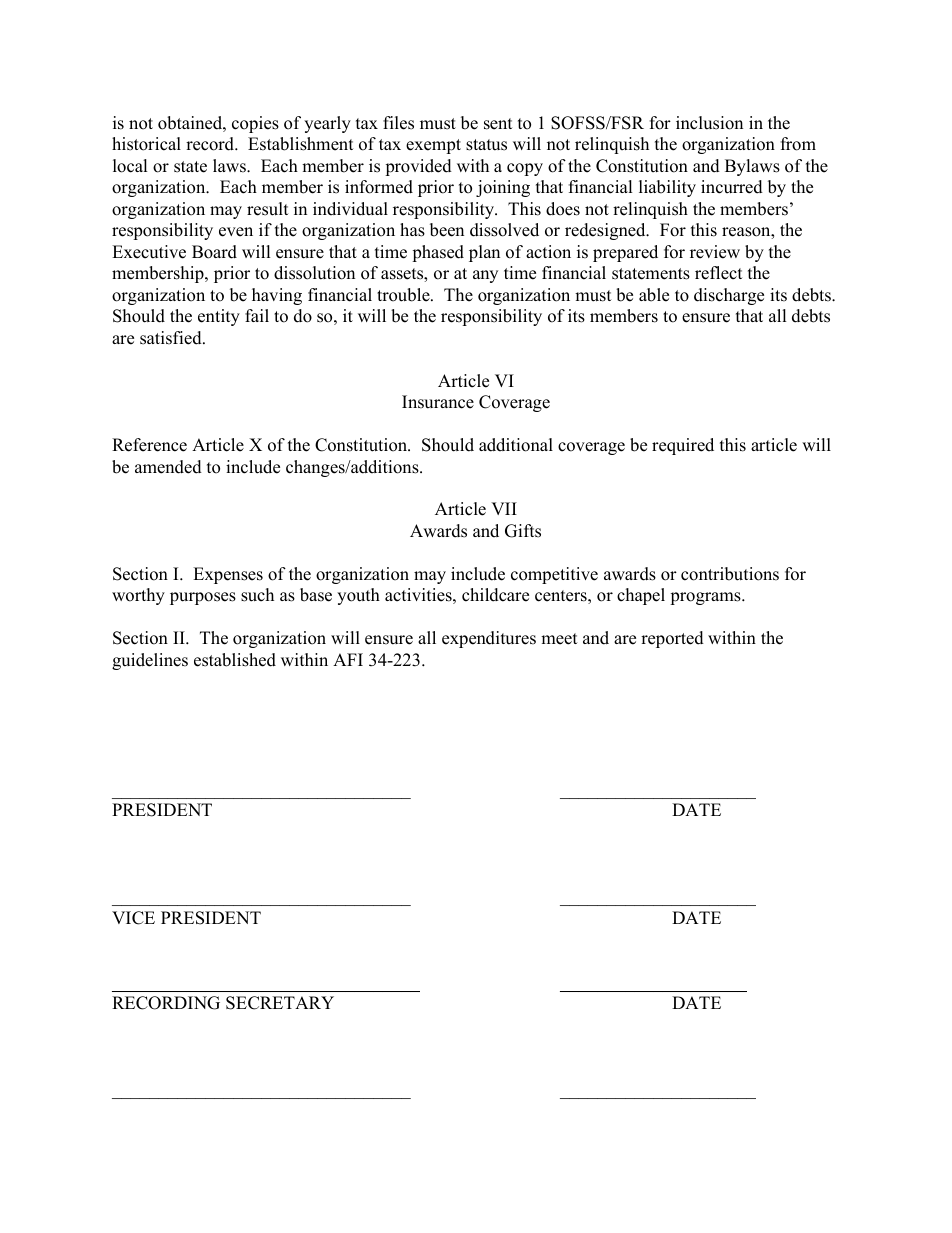  What do you see at coordinates (559, 639) in the screenshot?
I see `meet` at bounding box center [559, 639].
